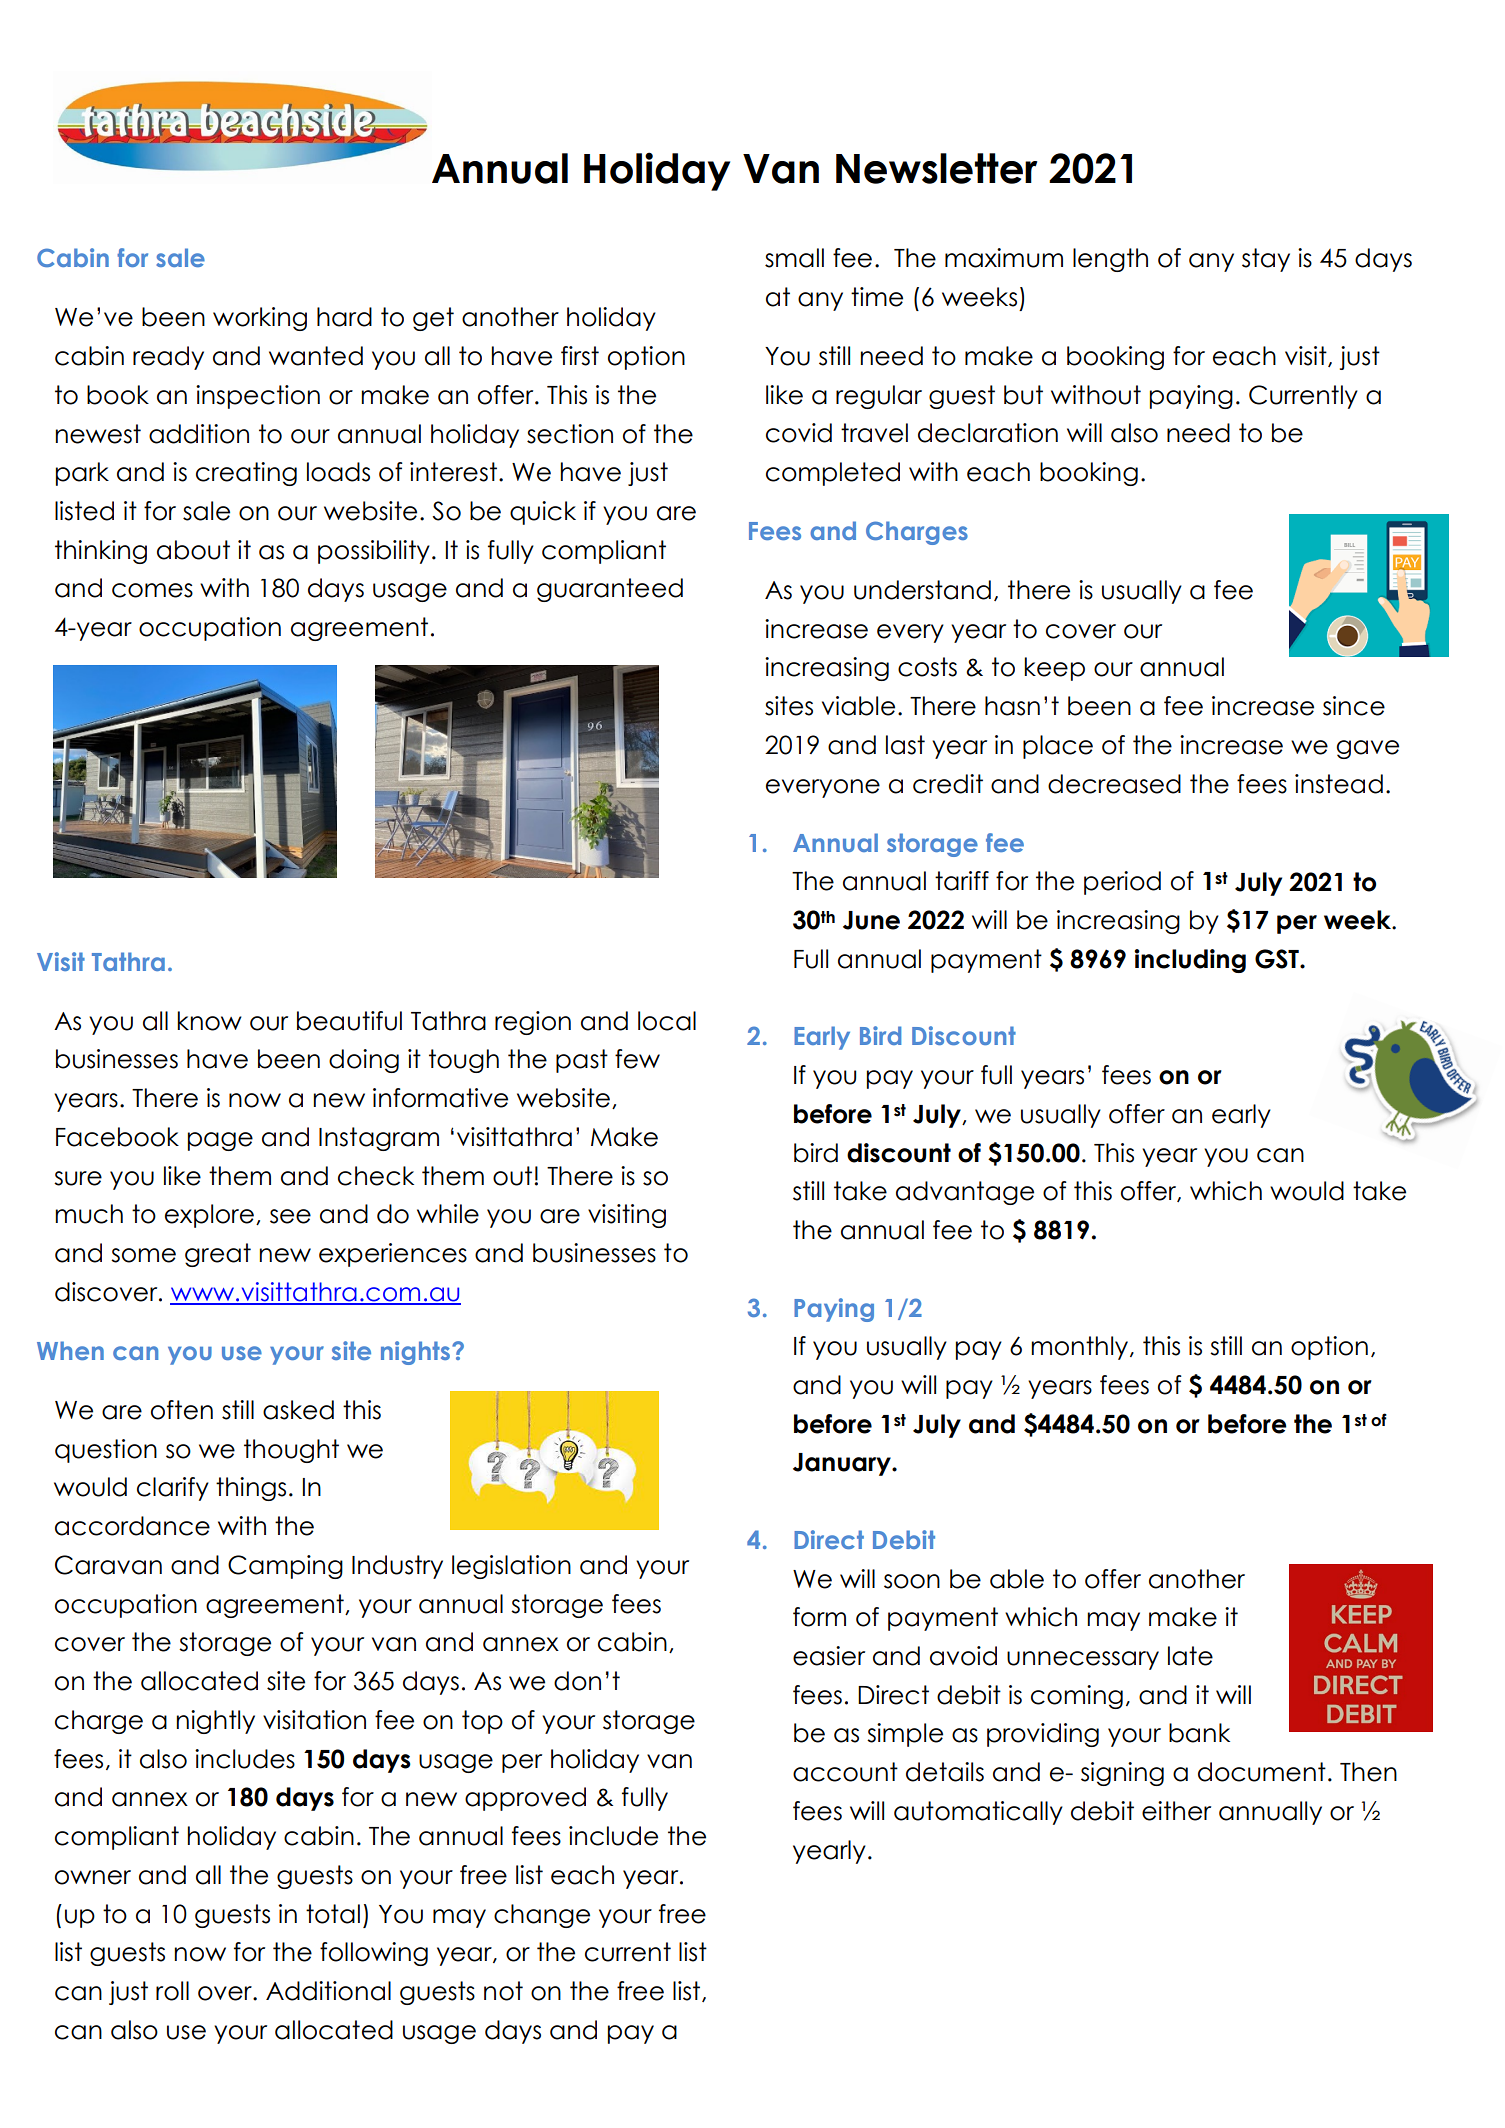 Image resolution: width=1505 pixels, height=2128 pixels. I want to click on comes, so click(152, 590).
